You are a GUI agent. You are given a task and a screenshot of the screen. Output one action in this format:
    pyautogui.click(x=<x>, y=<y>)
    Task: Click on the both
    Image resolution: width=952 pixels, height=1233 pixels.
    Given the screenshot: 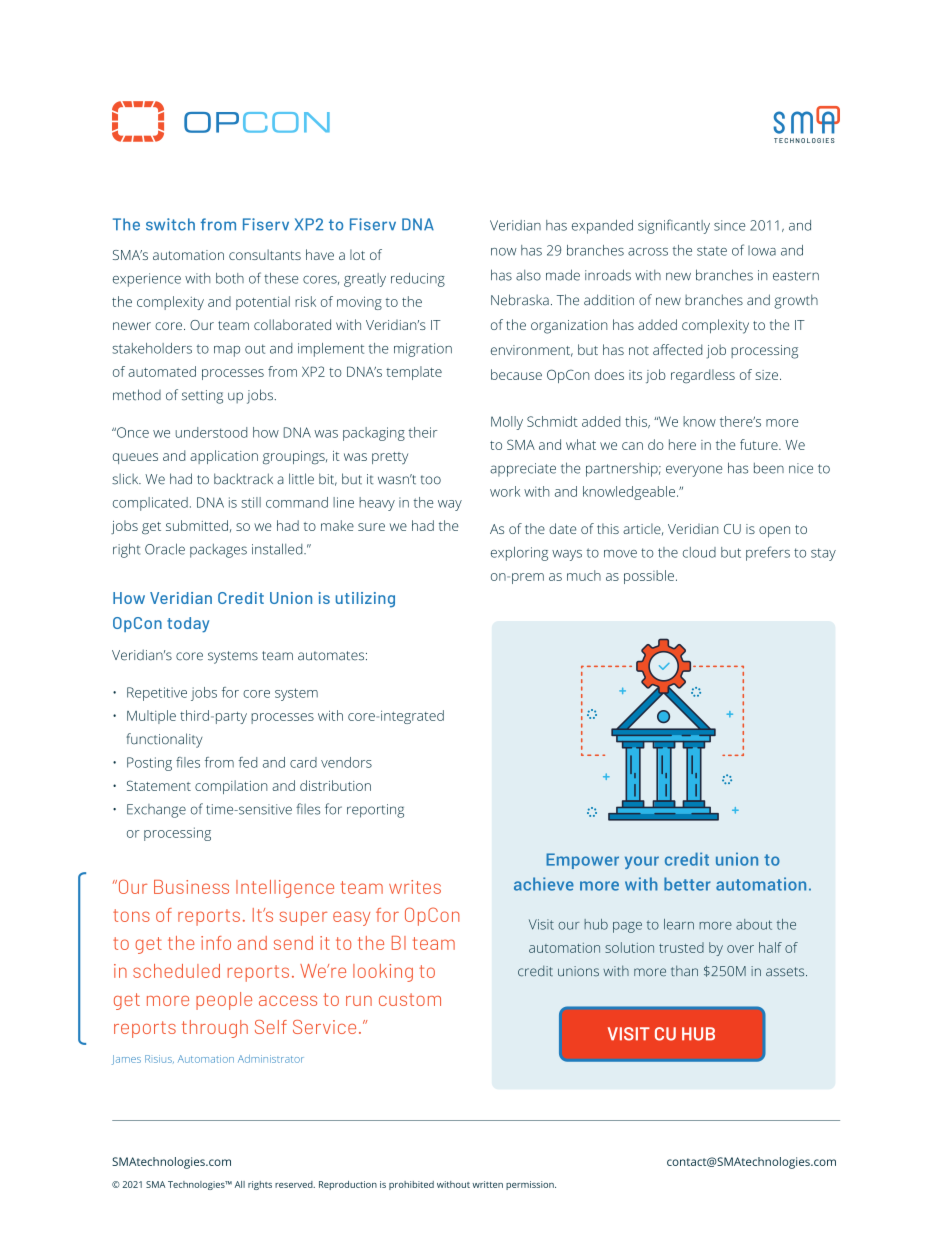 What is the action you would take?
    pyautogui.click(x=230, y=278)
